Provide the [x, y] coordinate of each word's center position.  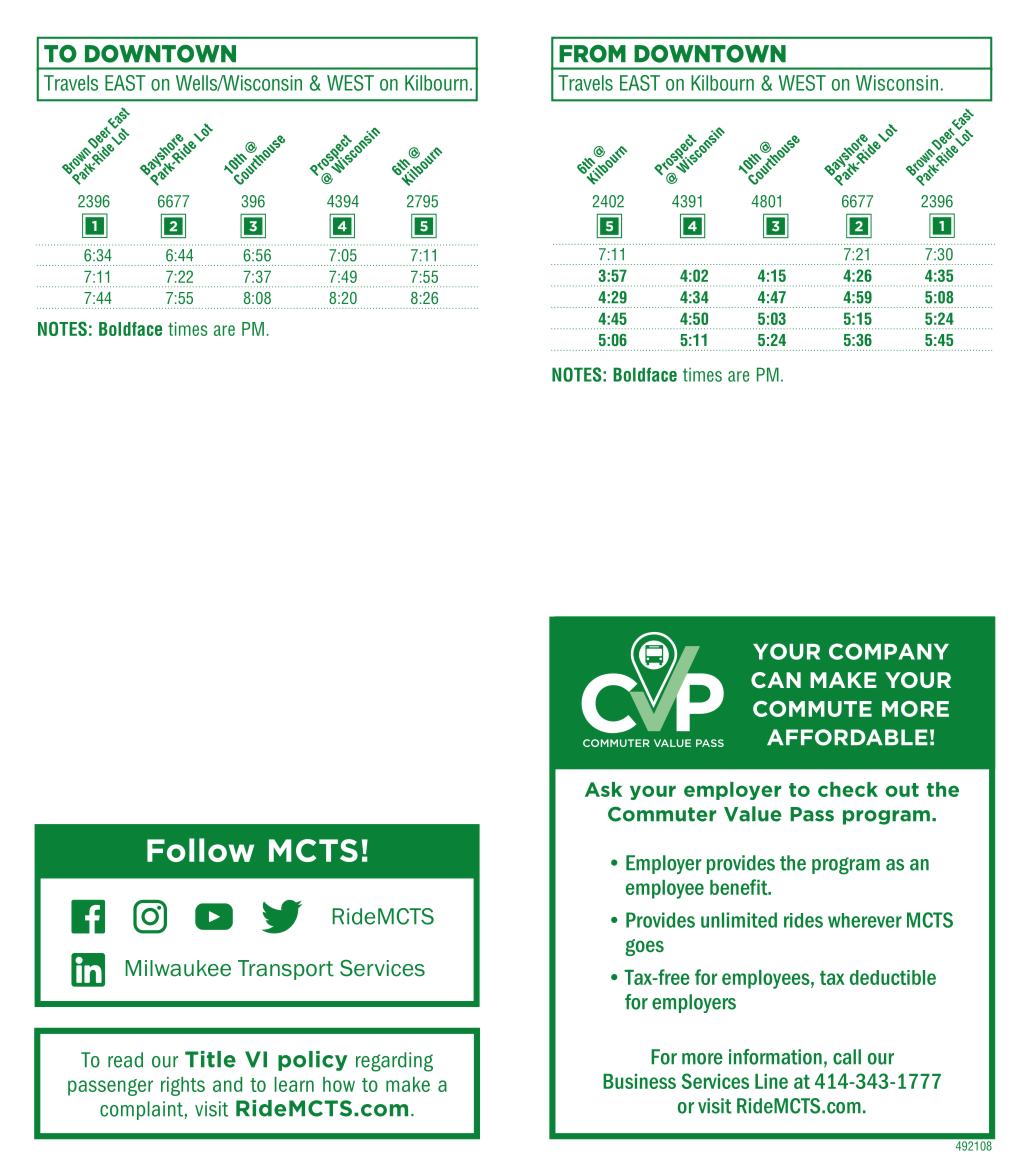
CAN [776, 680]
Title [210, 1059]
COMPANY [889, 651]
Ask [603, 789]
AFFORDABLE [847, 737]
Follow [200, 850]
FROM [592, 54]
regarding [394, 1062]
